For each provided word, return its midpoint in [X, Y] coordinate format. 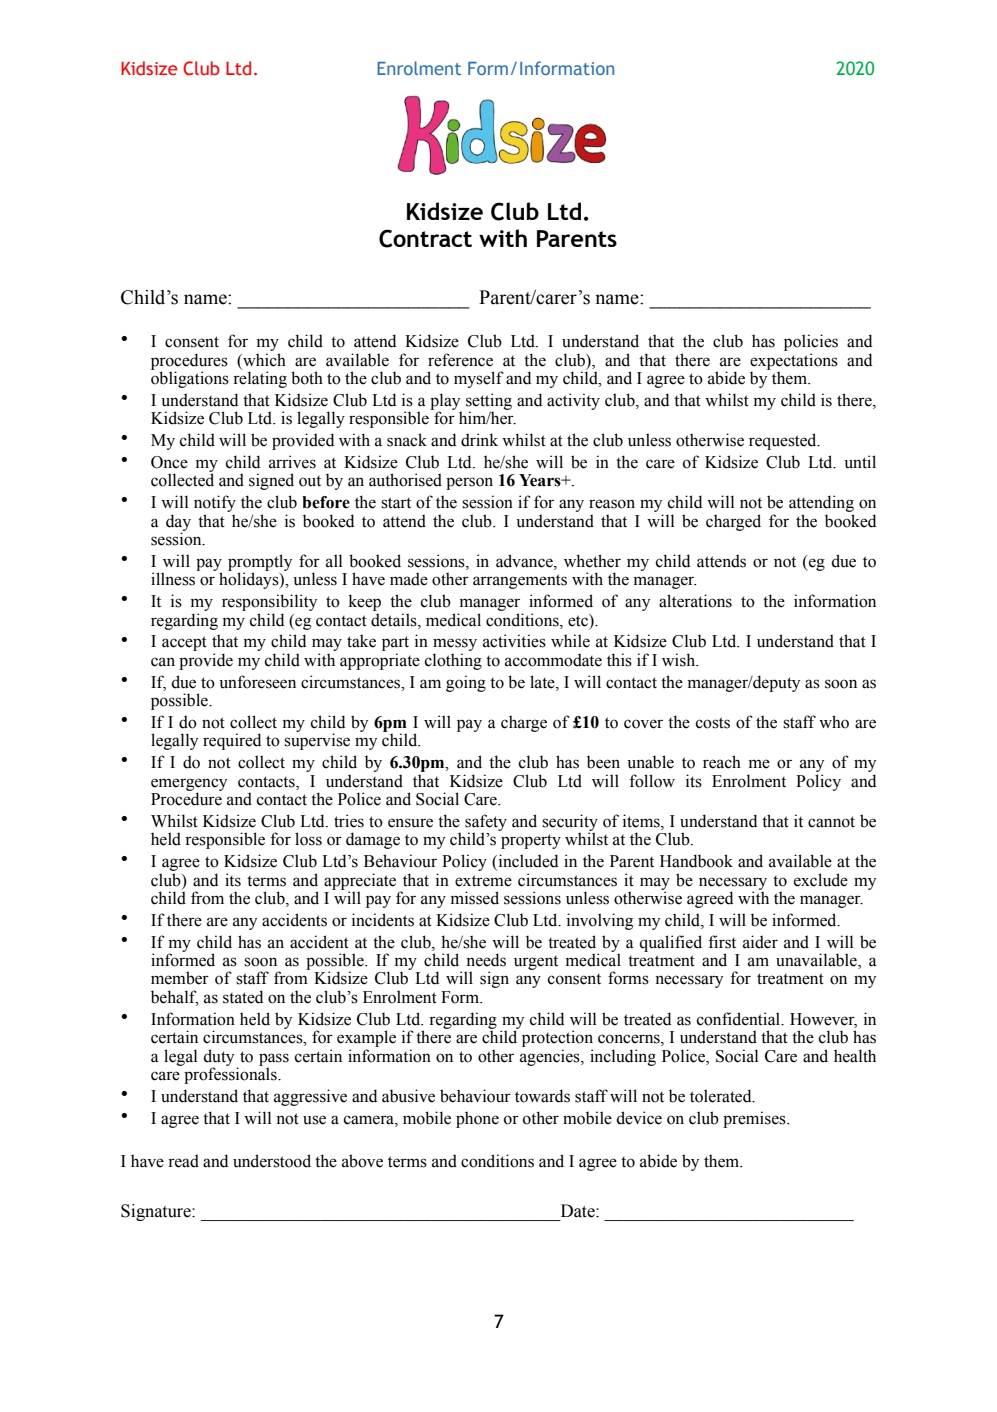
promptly [260, 563]
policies [811, 342]
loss [308, 839]
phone [477, 1119]
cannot [831, 822]
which [263, 360]
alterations [695, 601]
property [531, 841]
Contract [425, 238]
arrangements [520, 581]
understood [272, 1161]
